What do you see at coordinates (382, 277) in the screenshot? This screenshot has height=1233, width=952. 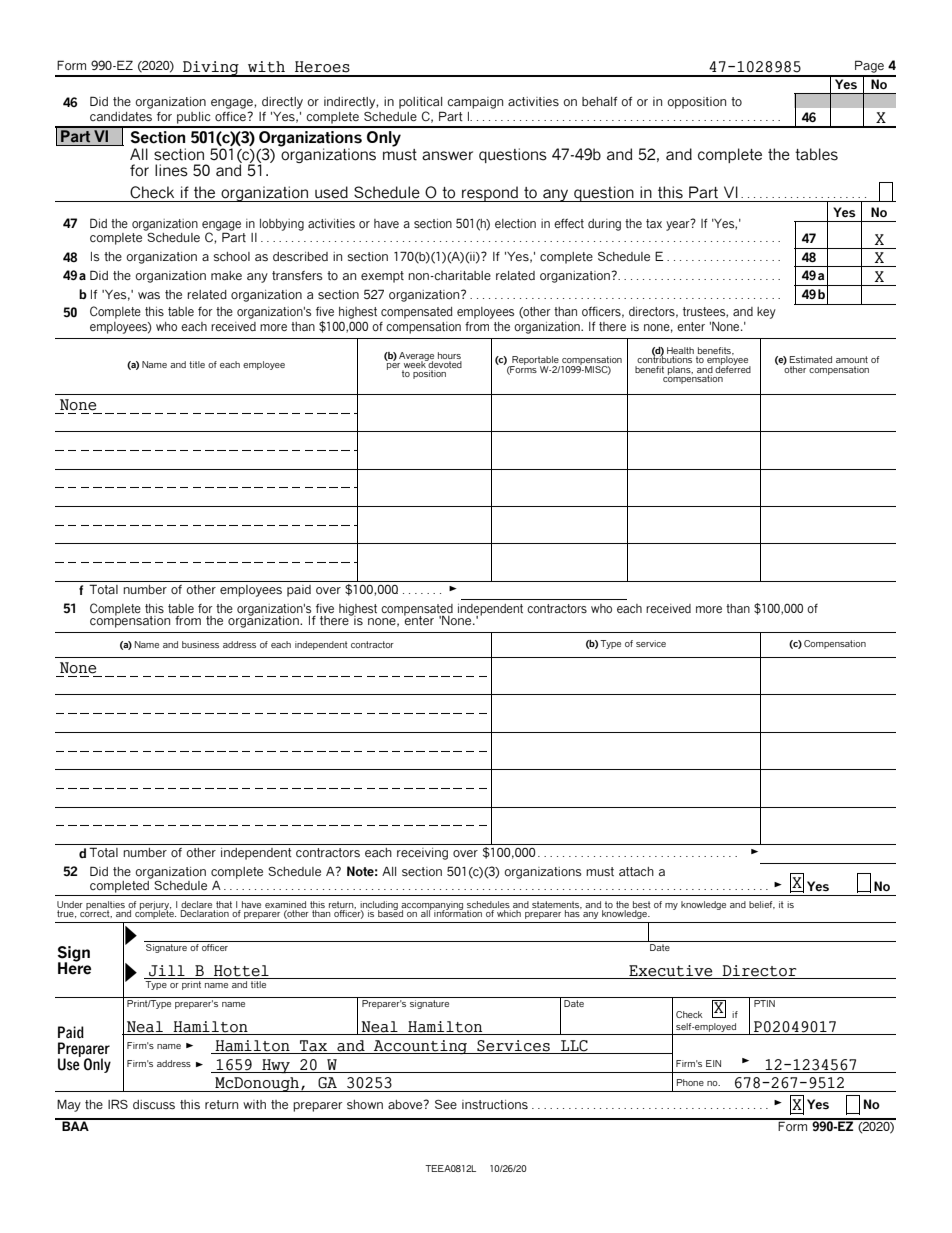 I see `exempt` at bounding box center [382, 277].
